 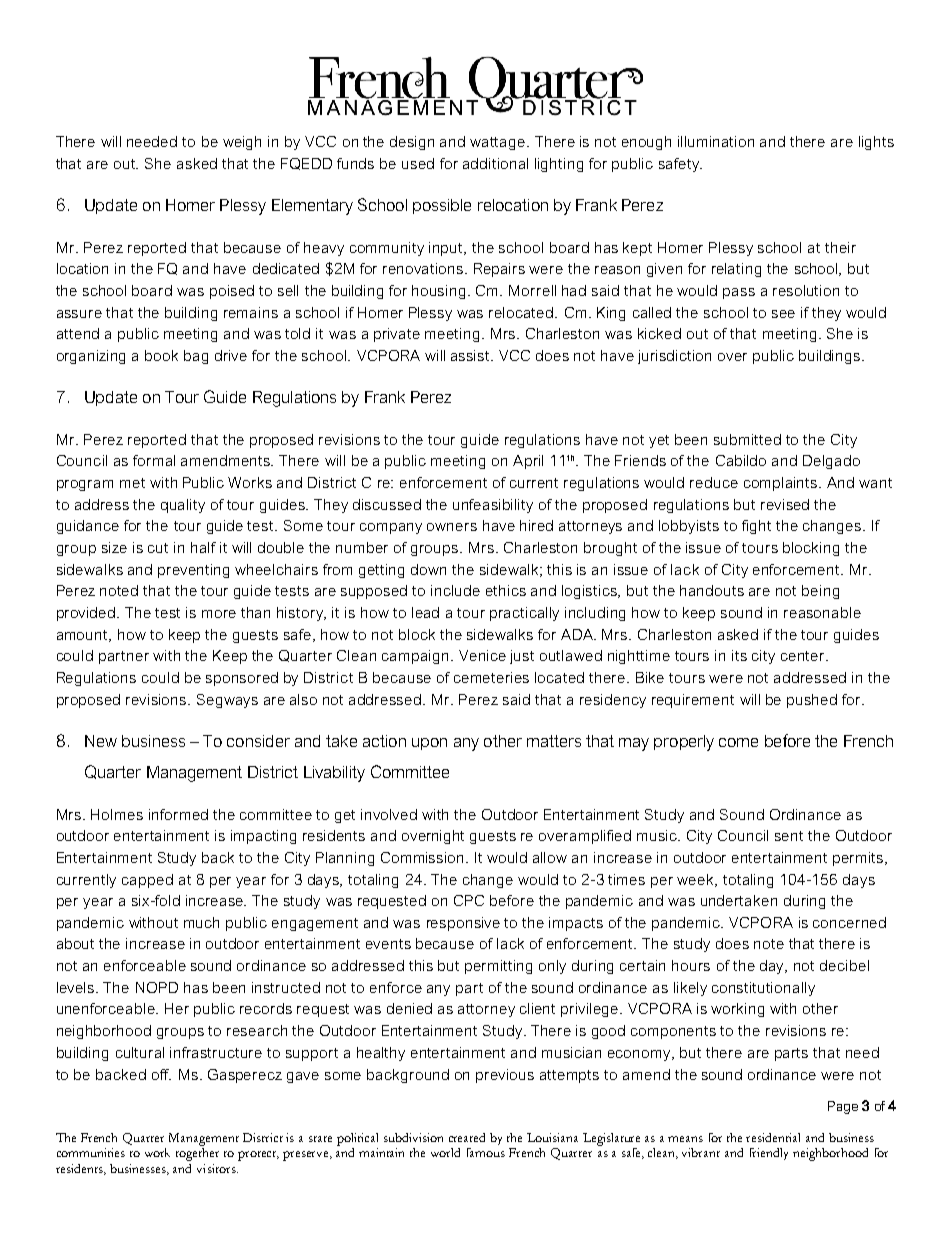 What do you see at coordinates (763, 989) in the screenshot?
I see `constitutionally` at bounding box center [763, 989].
